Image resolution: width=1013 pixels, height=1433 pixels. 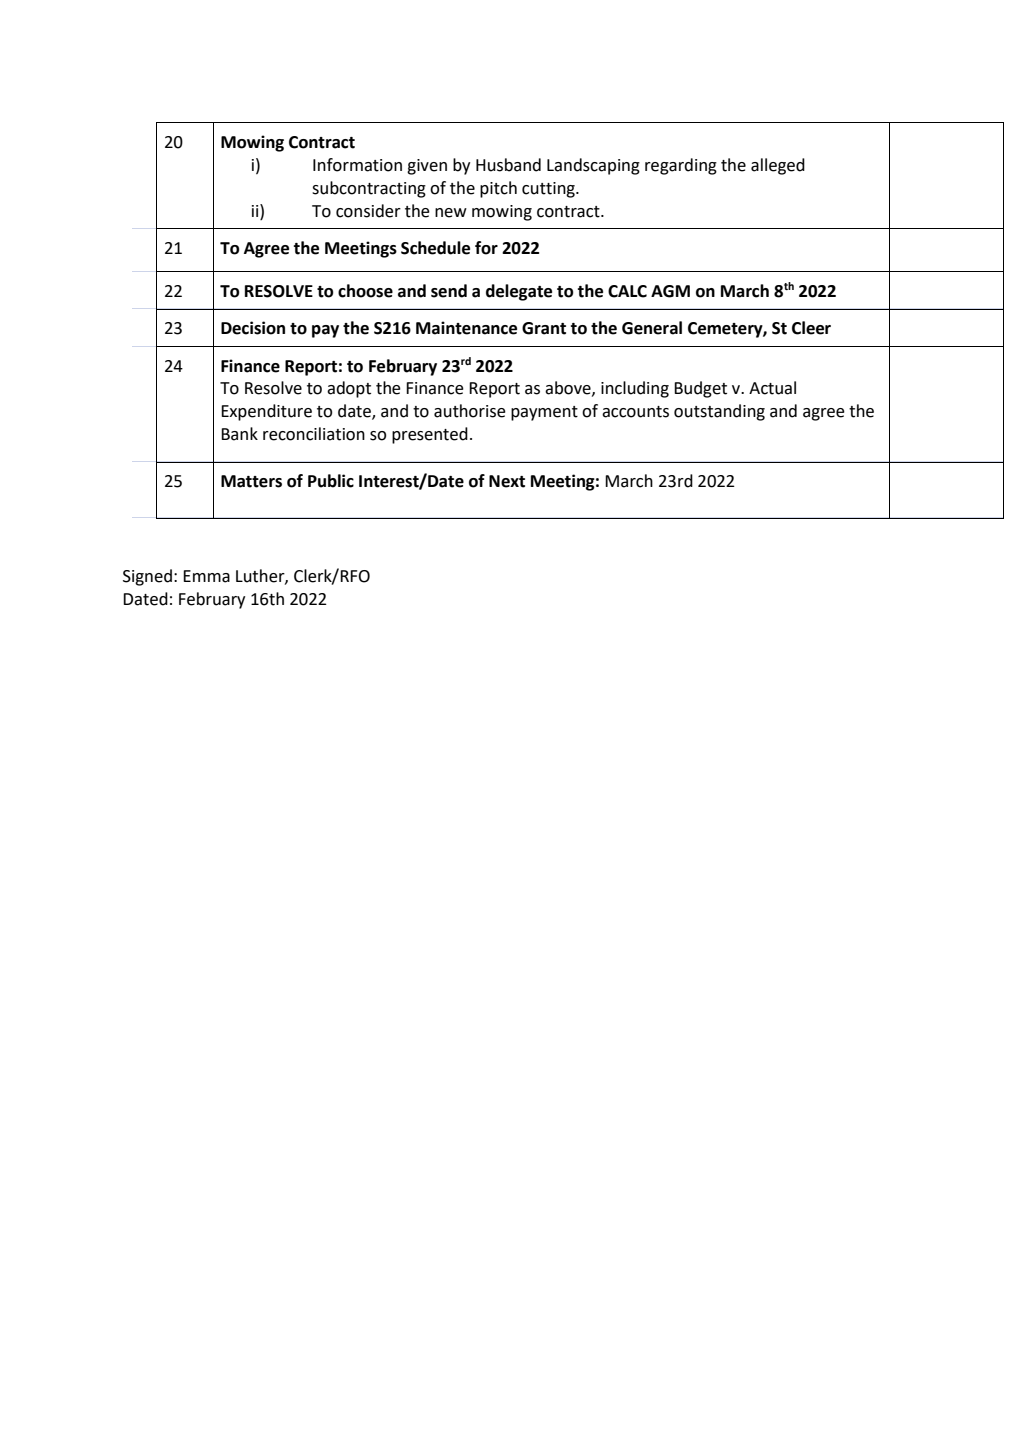 I want to click on given, so click(x=427, y=167).
